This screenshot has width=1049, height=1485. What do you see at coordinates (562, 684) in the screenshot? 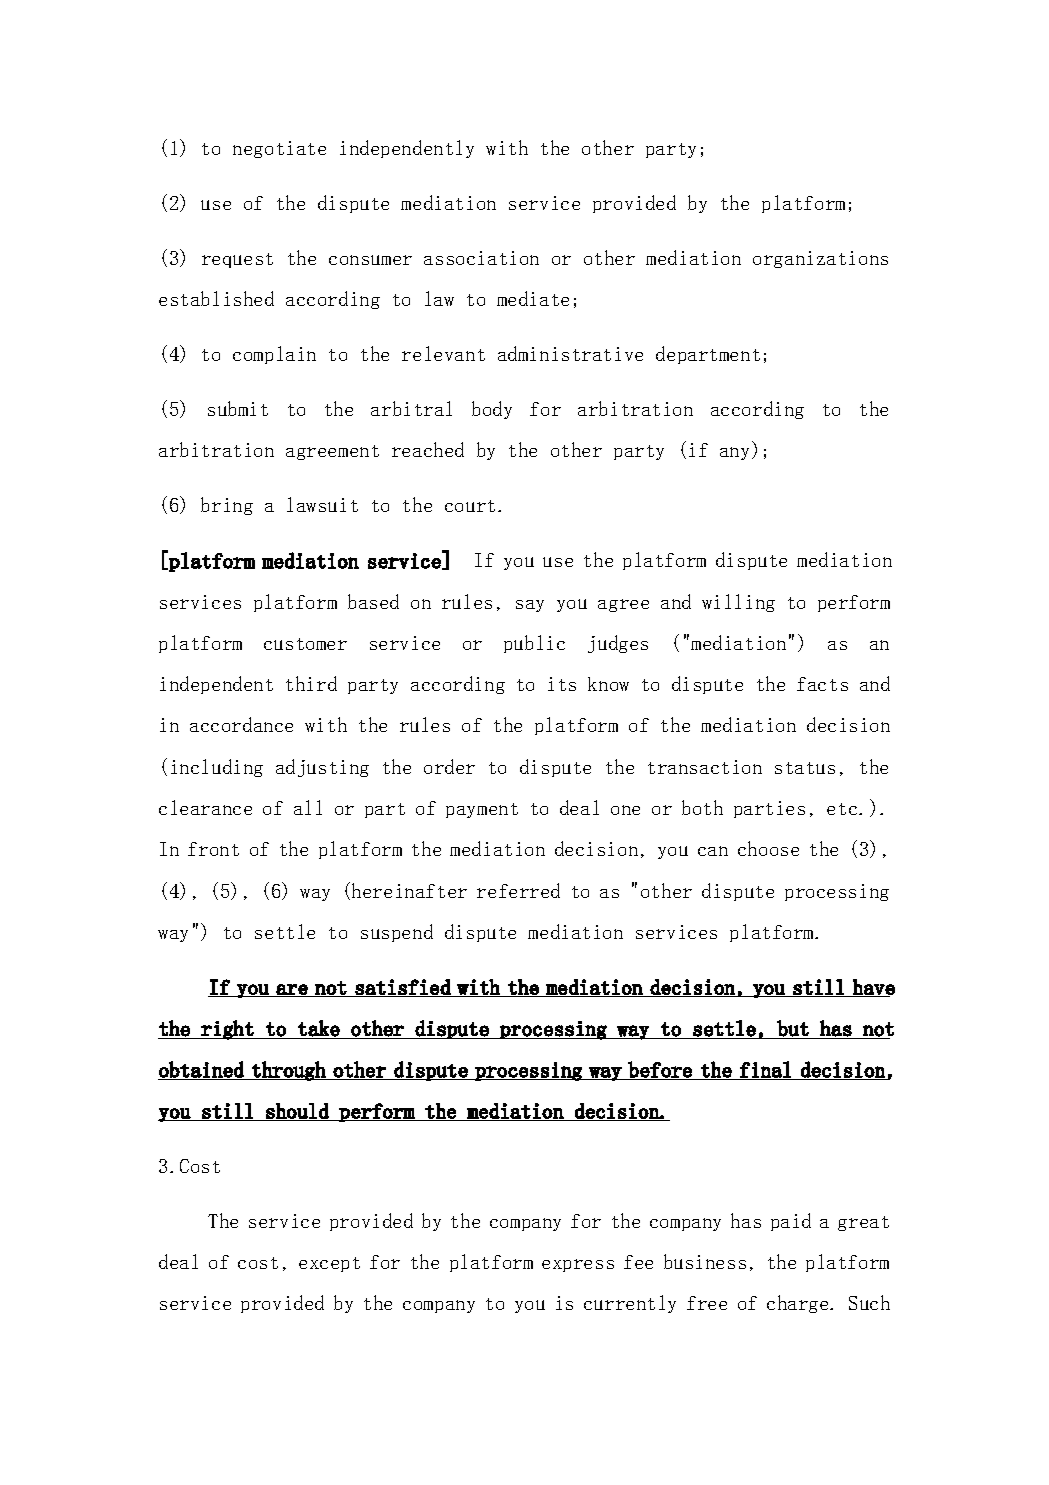
I see `its` at bounding box center [562, 684].
